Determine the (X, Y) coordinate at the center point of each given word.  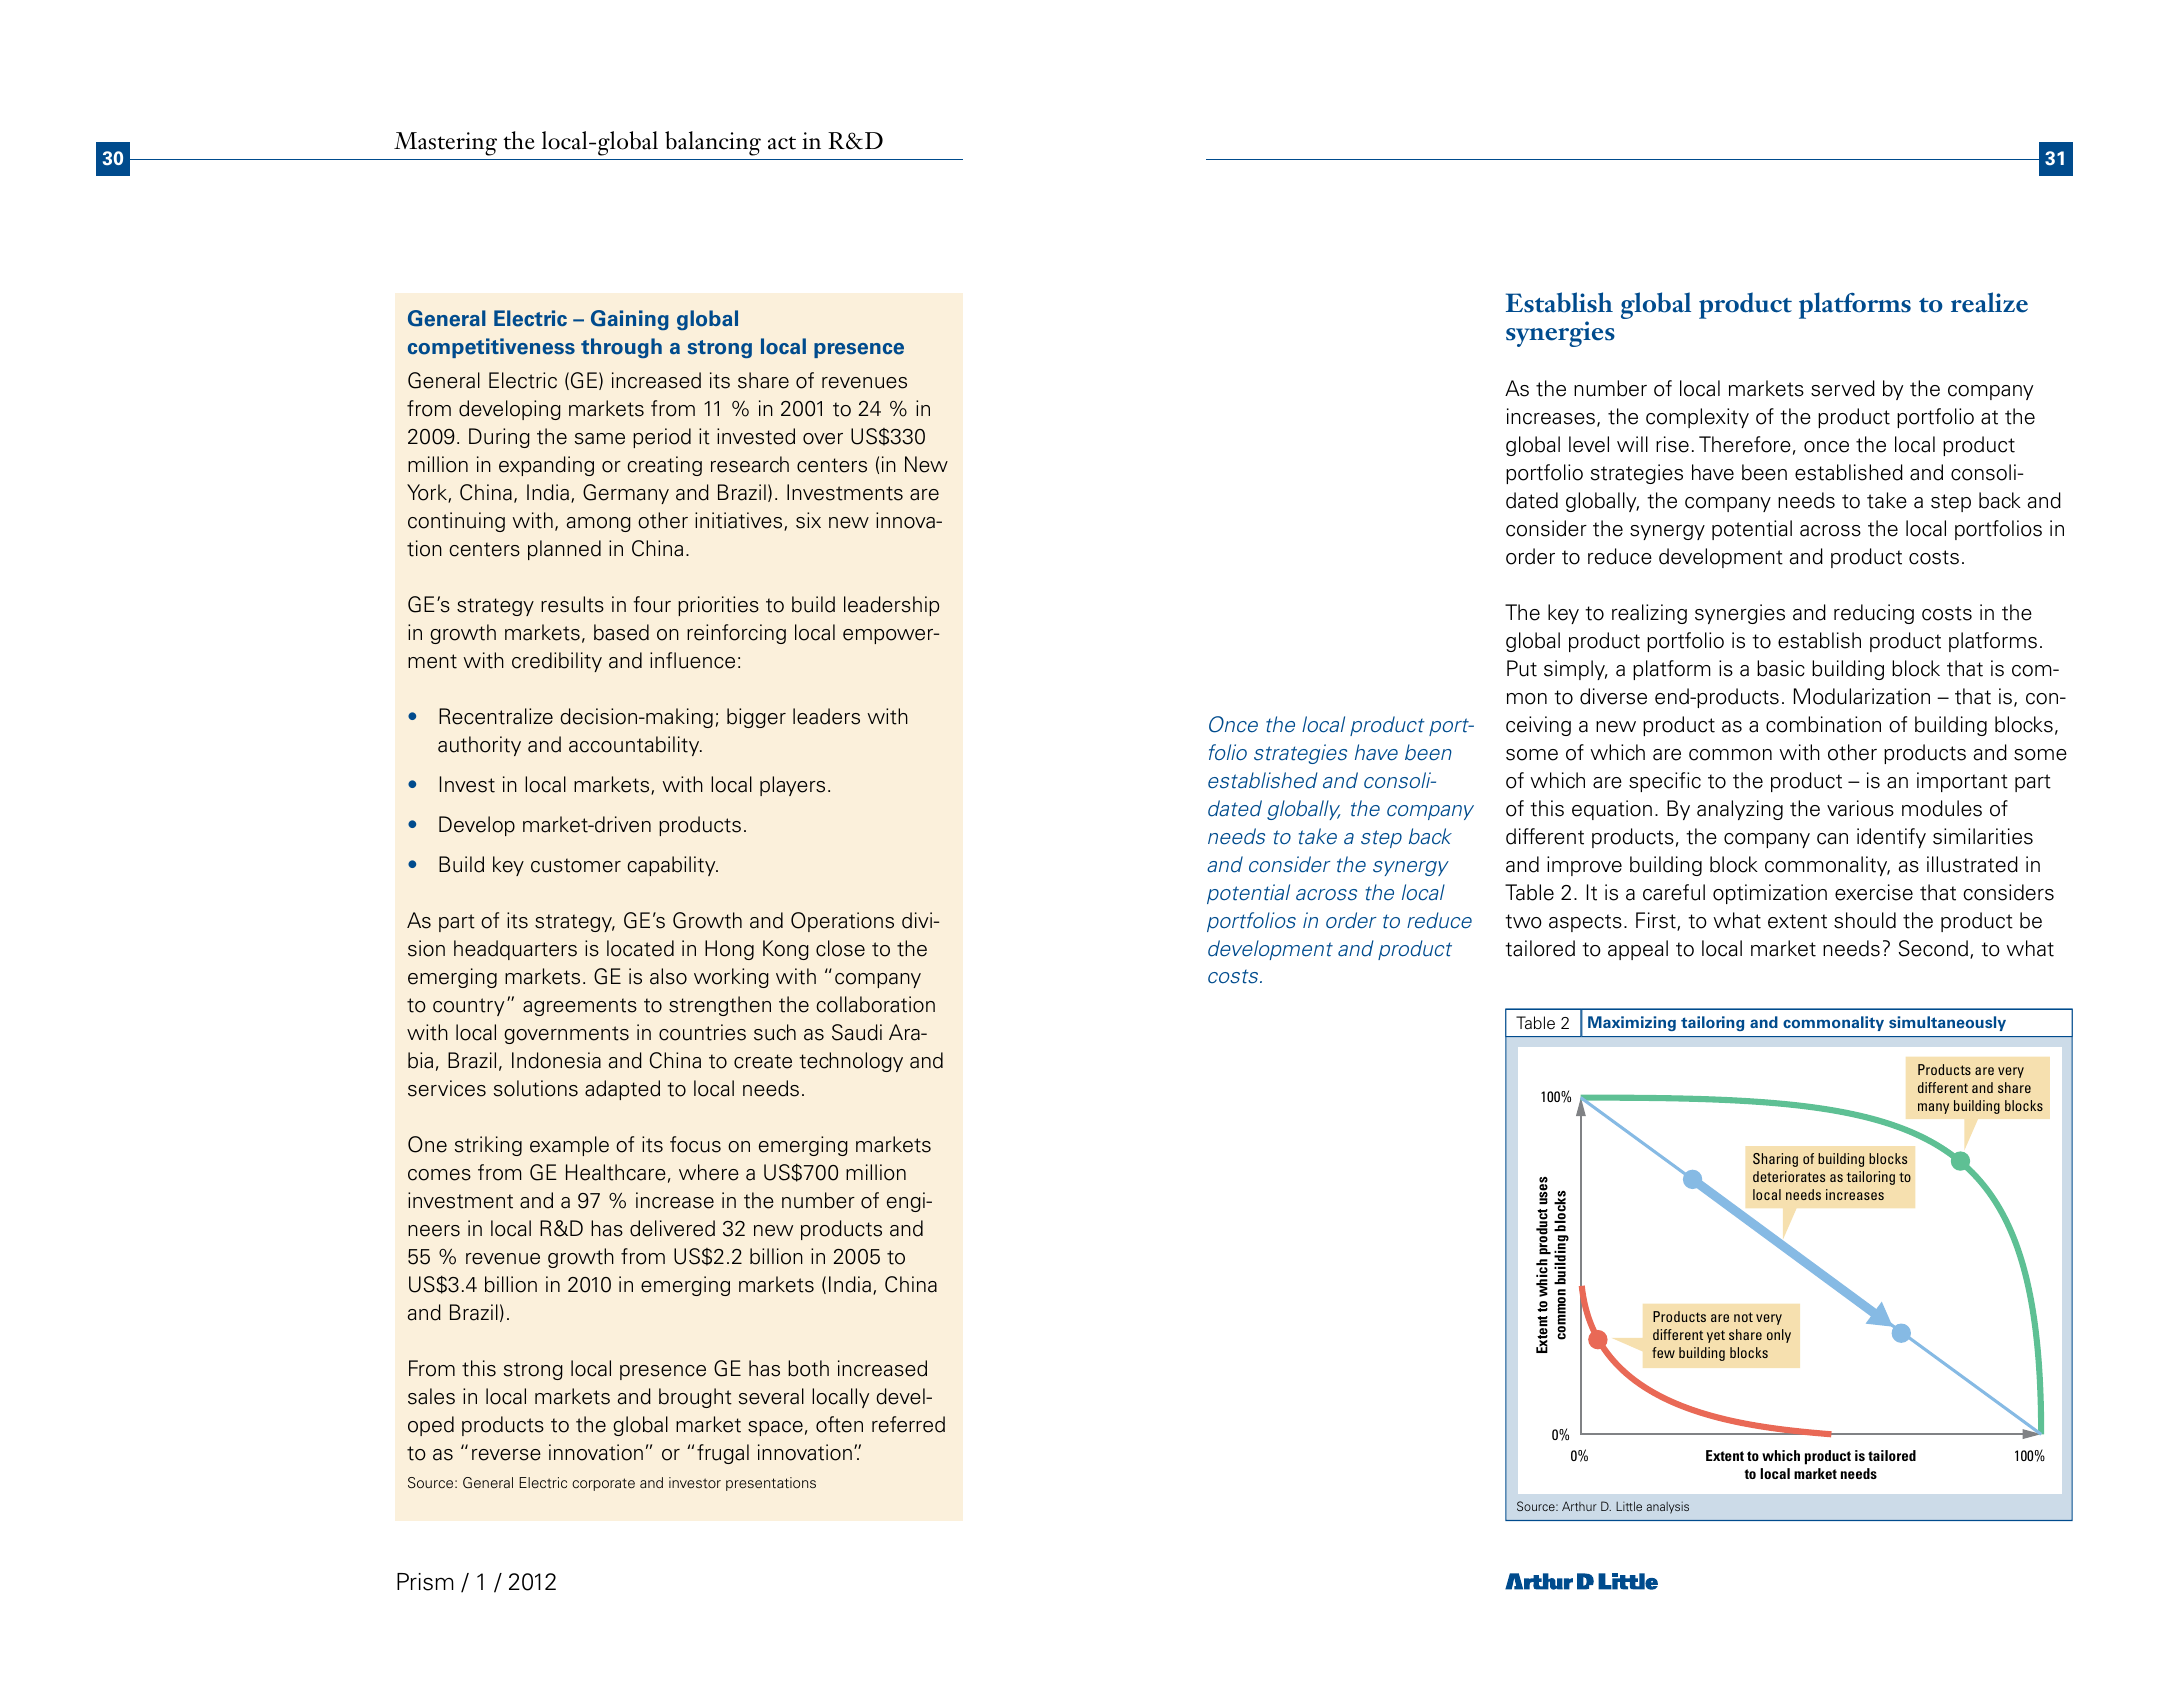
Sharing (1775, 1160)
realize (1989, 302)
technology (851, 1062)
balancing (713, 143)
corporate (603, 1484)
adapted (622, 1090)
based (621, 632)
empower (889, 636)
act (782, 143)
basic (1781, 668)
